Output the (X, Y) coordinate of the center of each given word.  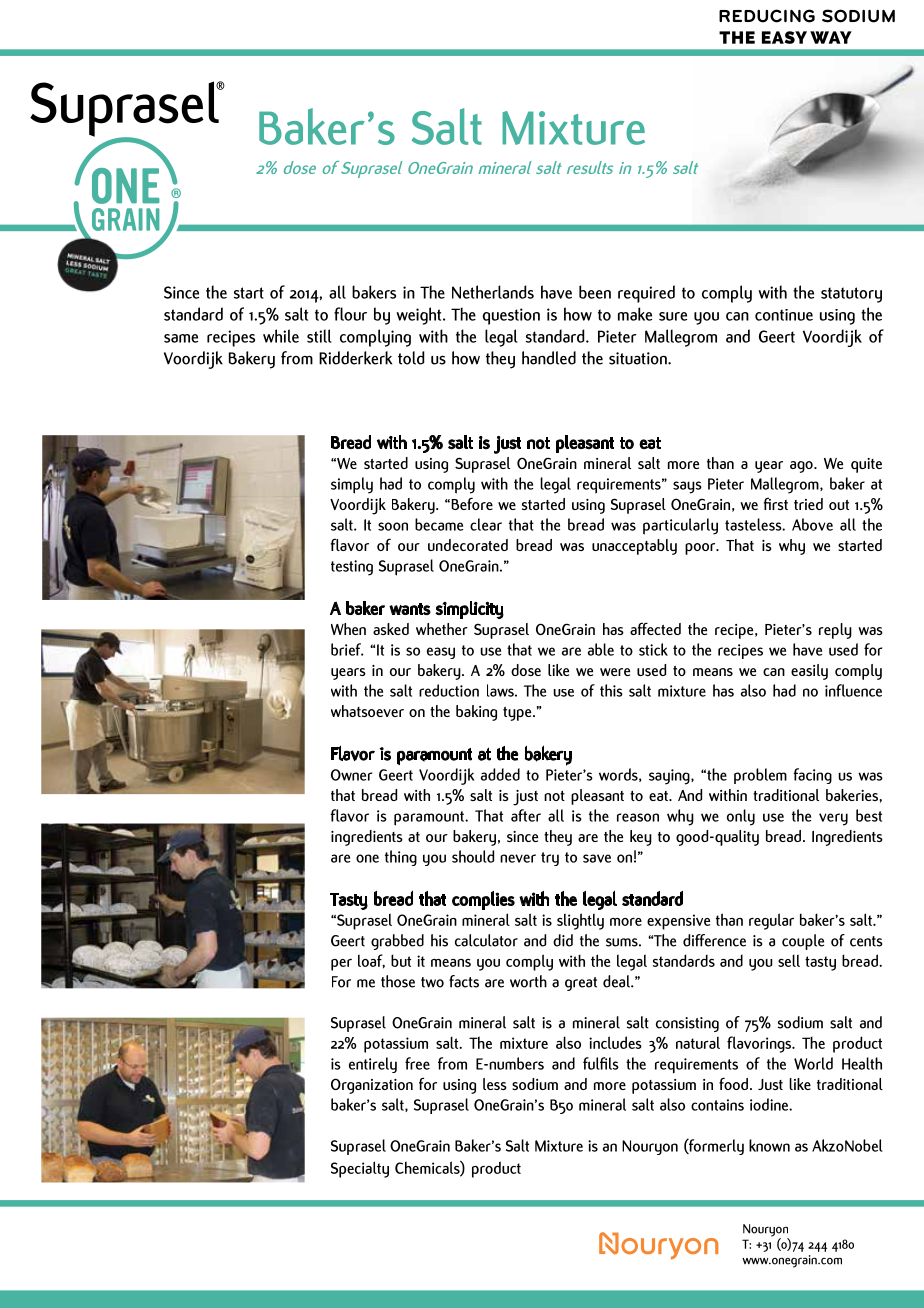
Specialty (360, 1169)
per (341, 965)
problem (760, 776)
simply (352, 485)
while (281, 336)
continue (784, 315)
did (563, 940)
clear (486, 524)
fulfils (601, 1063)
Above (812, 524)
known (769, 1145)
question (511, 316)
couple (803, 942)
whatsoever (367, 711)
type (518, 714)
